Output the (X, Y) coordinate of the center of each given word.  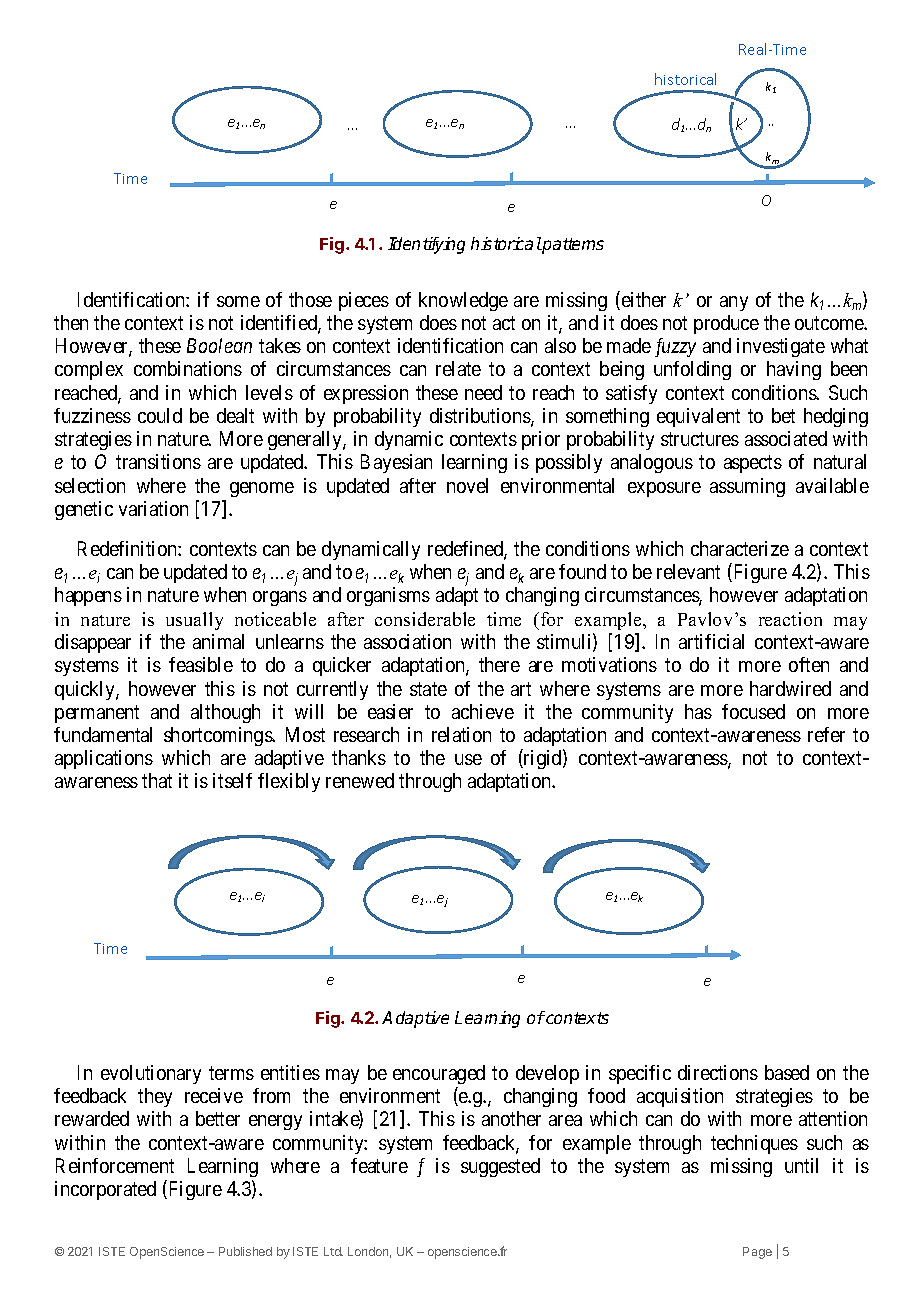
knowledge (463, 301)
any (734, 303)
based (787, 1072)
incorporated (105, 1190)
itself (232, 780)
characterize (740, 548)
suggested (500, 1167)
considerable (425, 619)
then (71, 322)
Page (757, 1253)
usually (194, 621)
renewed (360, 780)
